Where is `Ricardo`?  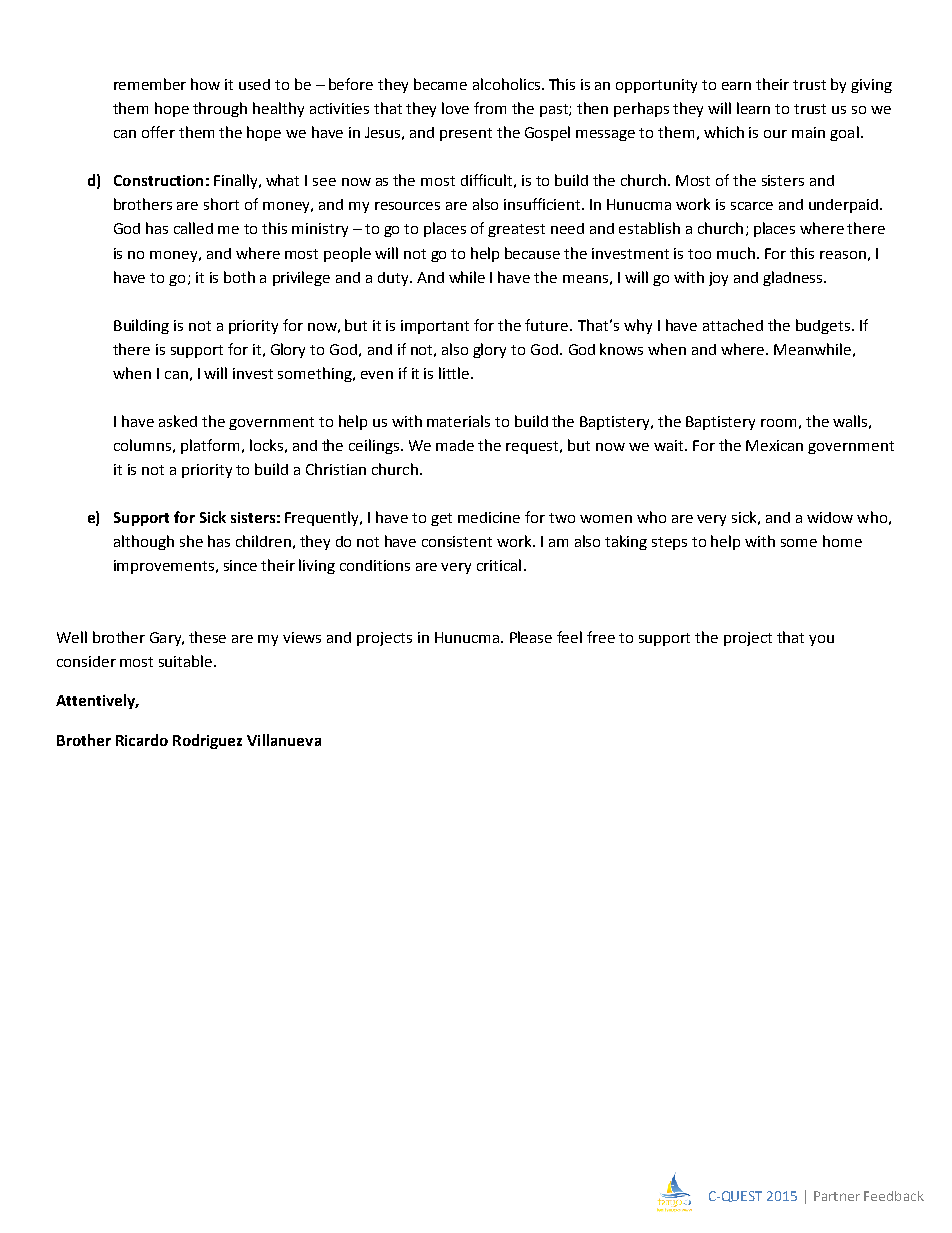
Ricardo is located at coordinates (142, 740).
